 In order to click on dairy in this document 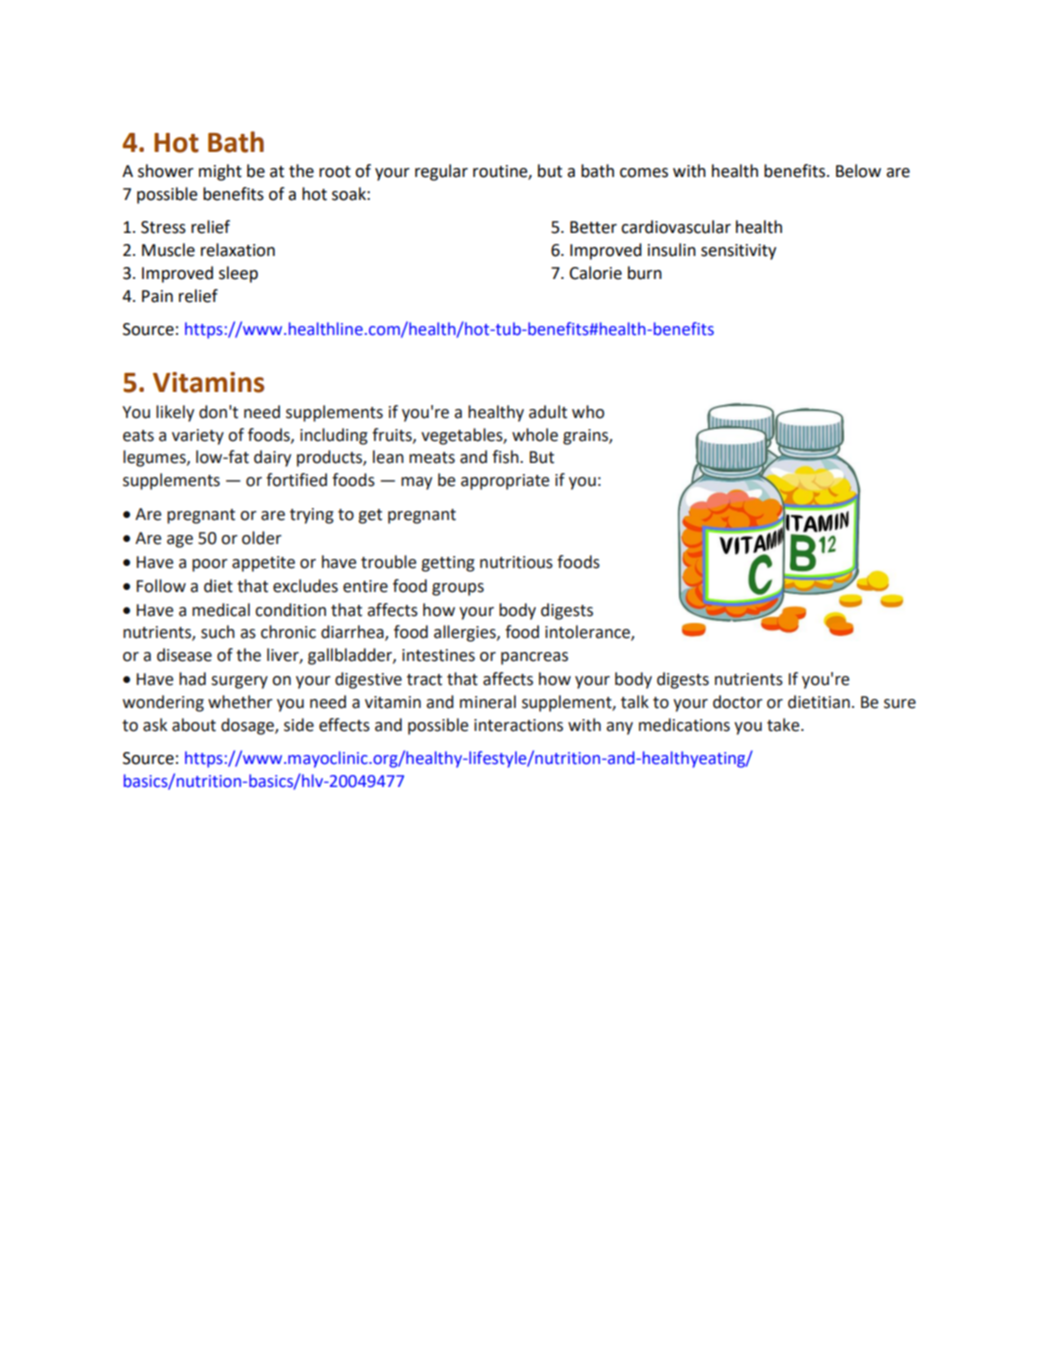, I will do `click(272, 458)`.
